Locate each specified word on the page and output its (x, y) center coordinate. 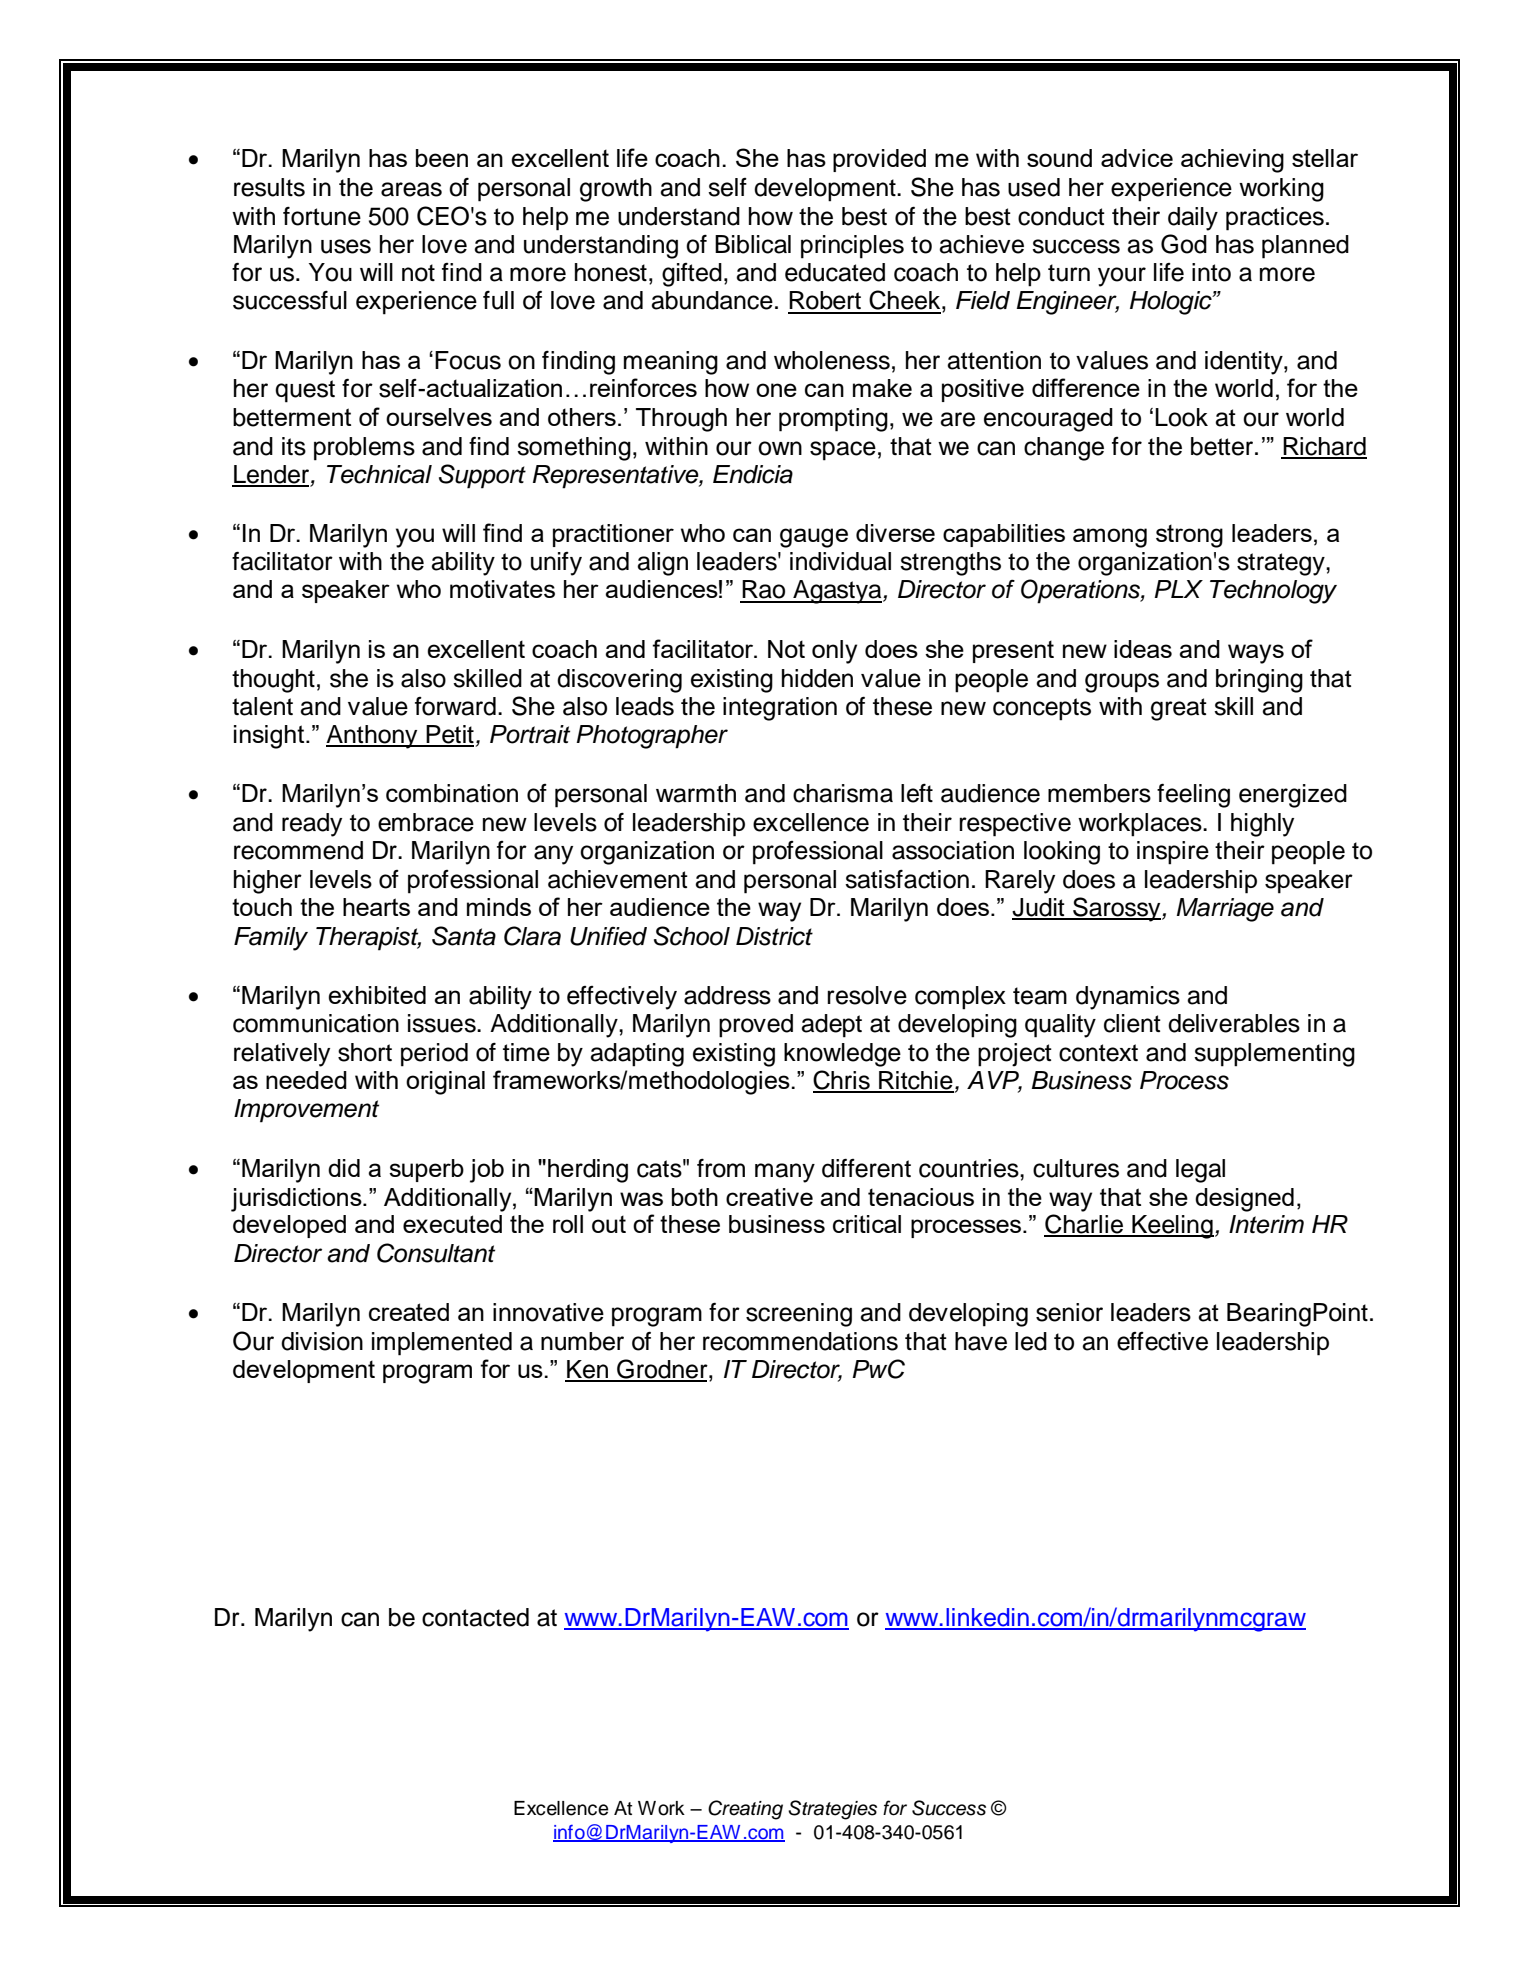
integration (780, 709)
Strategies (832, 1810)
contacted (475, 1617)
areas (411, 189)
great (1179, 709)
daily (1193, 219)
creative (769, 1197)
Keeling (1172, 1227)
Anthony (373, 737)
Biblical (753, 244)
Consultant (436, 1253)
